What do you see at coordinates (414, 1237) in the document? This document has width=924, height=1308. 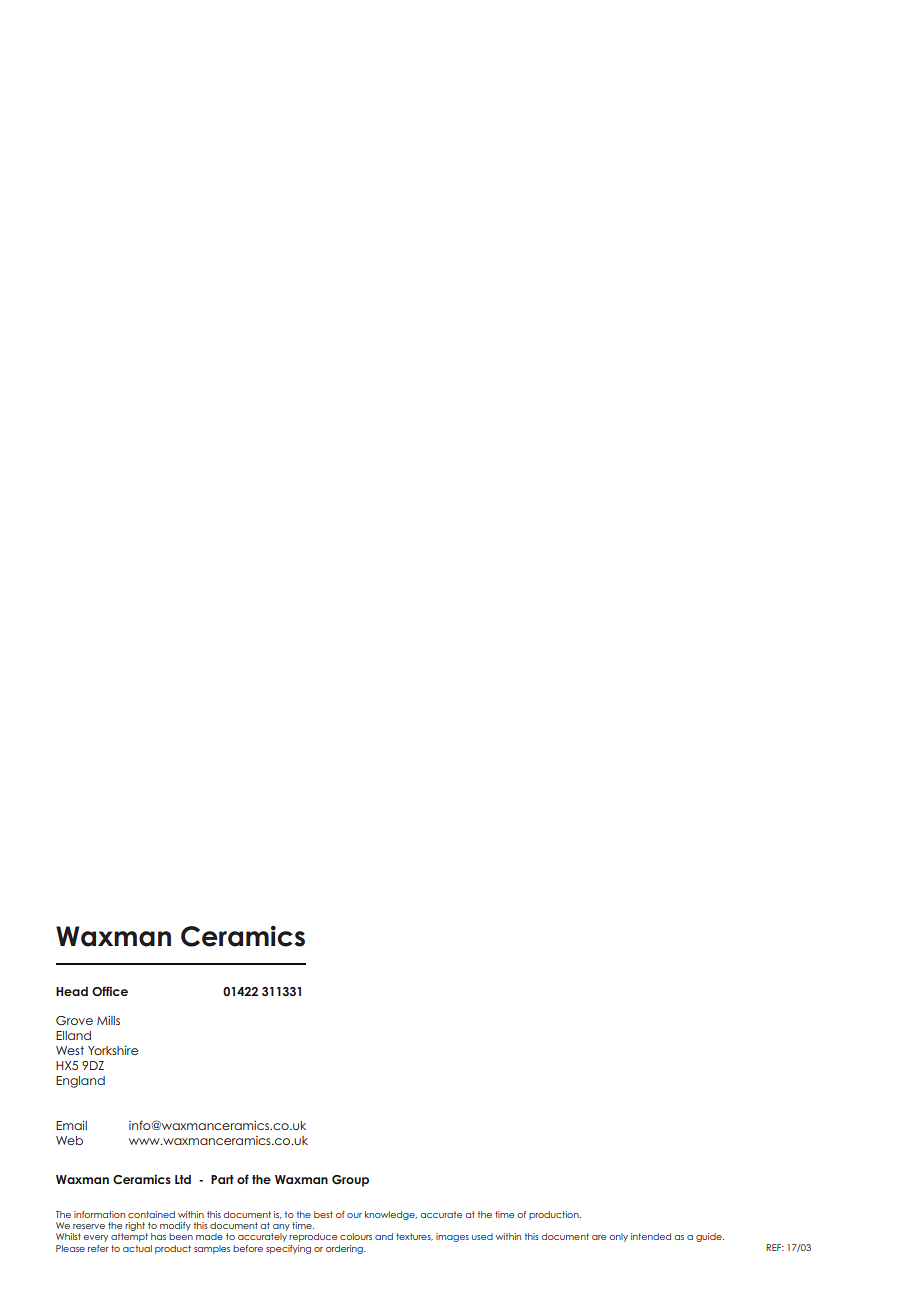 I see `textures` at bounding box center [414, 1237].
